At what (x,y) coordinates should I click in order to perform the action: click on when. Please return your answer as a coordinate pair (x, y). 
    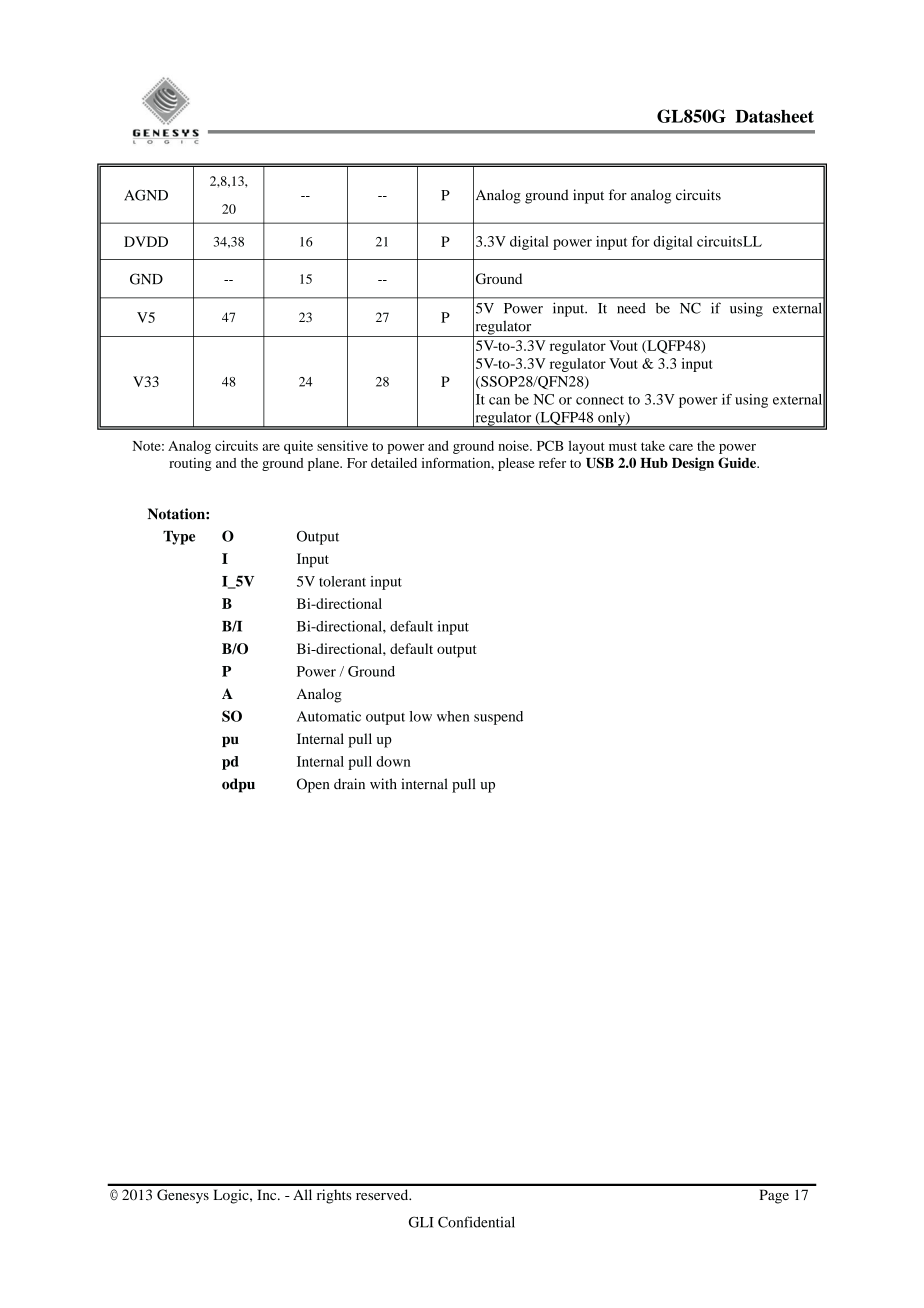
    Looking at the image, I should click on (453, 716).
